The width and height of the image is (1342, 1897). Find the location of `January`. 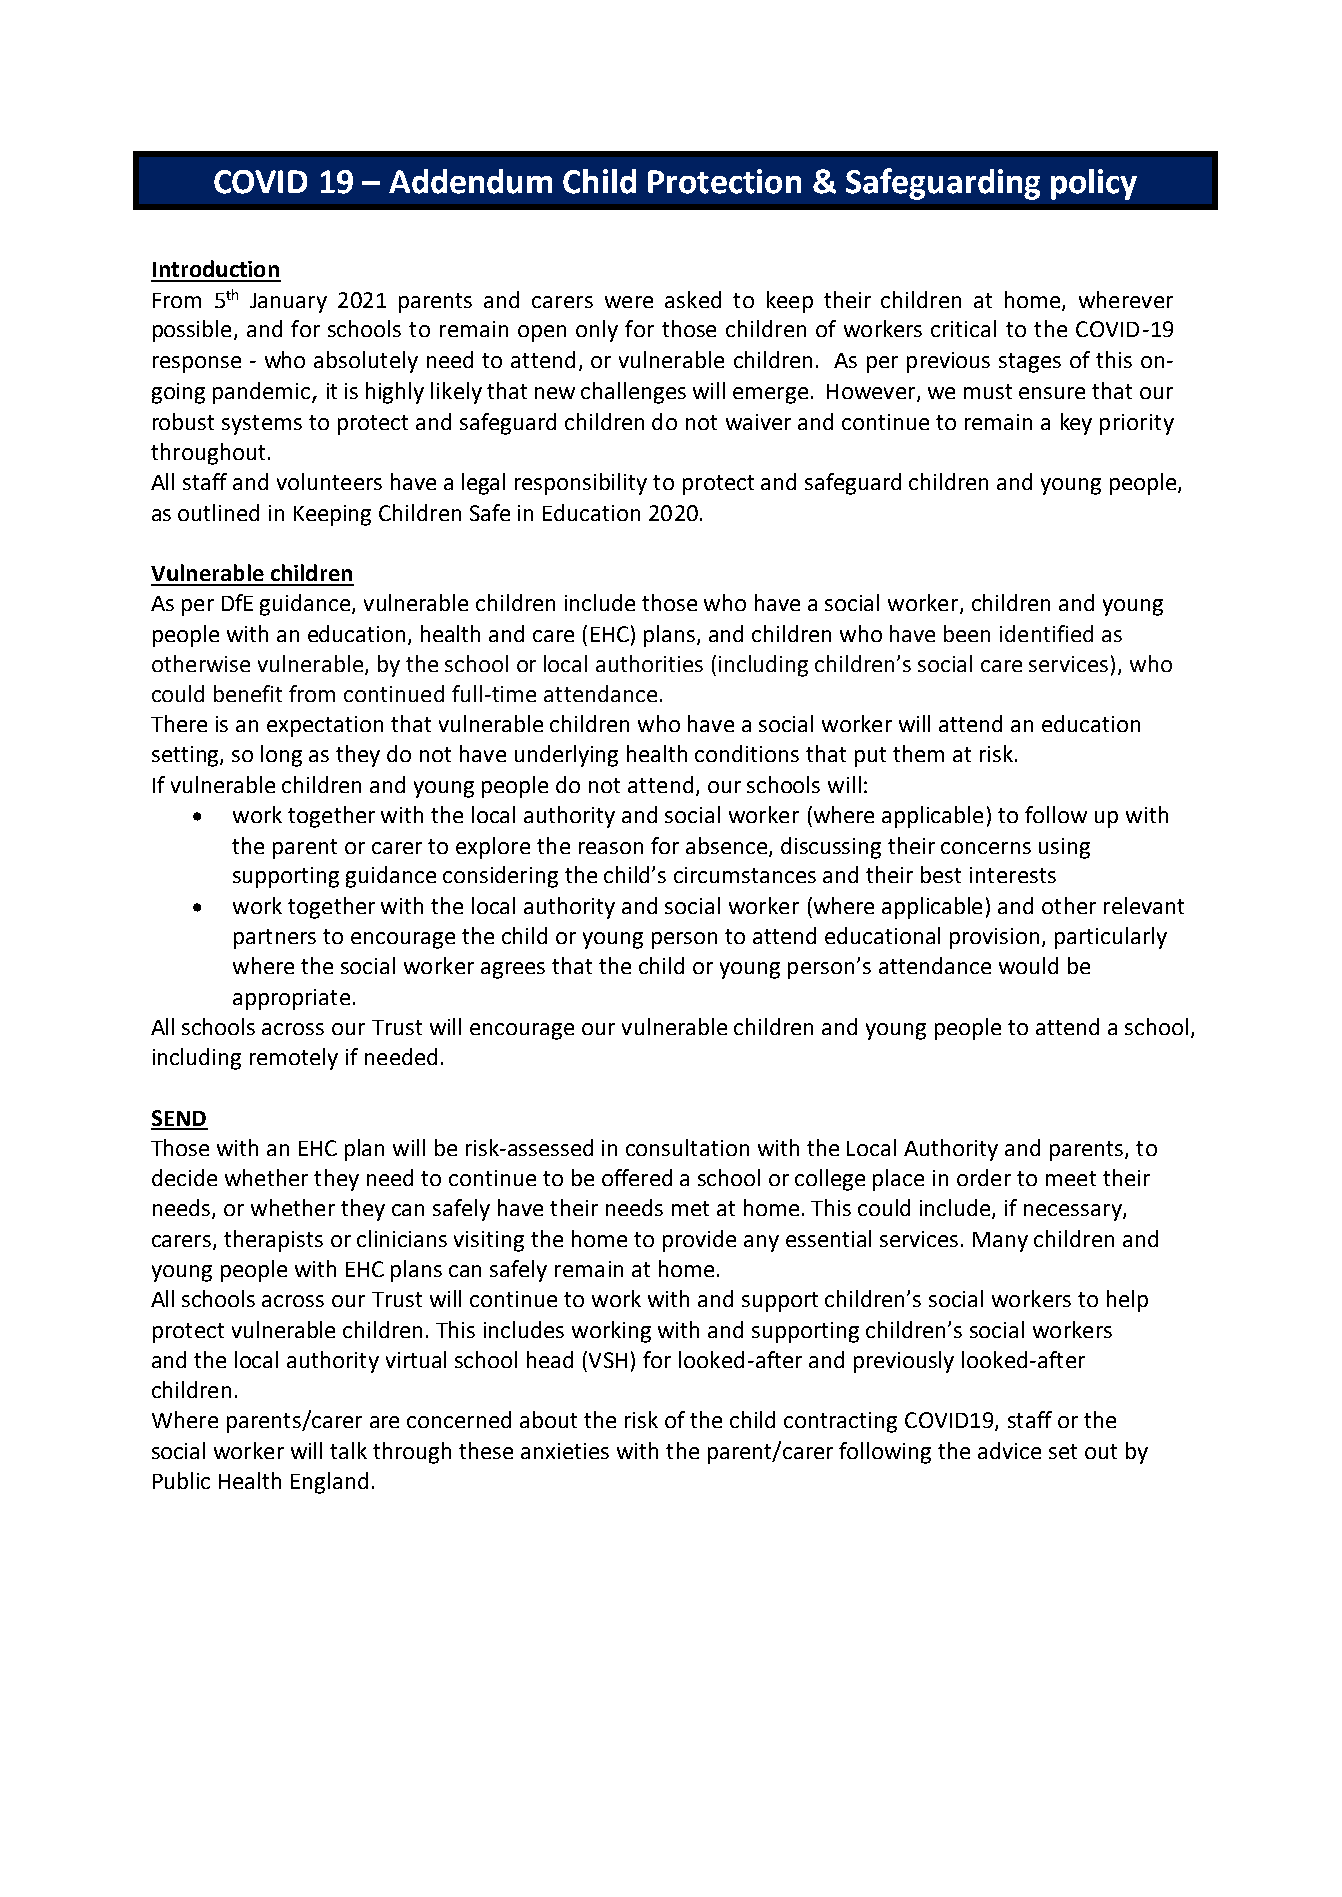

January is located at coordinates (288, 303).
